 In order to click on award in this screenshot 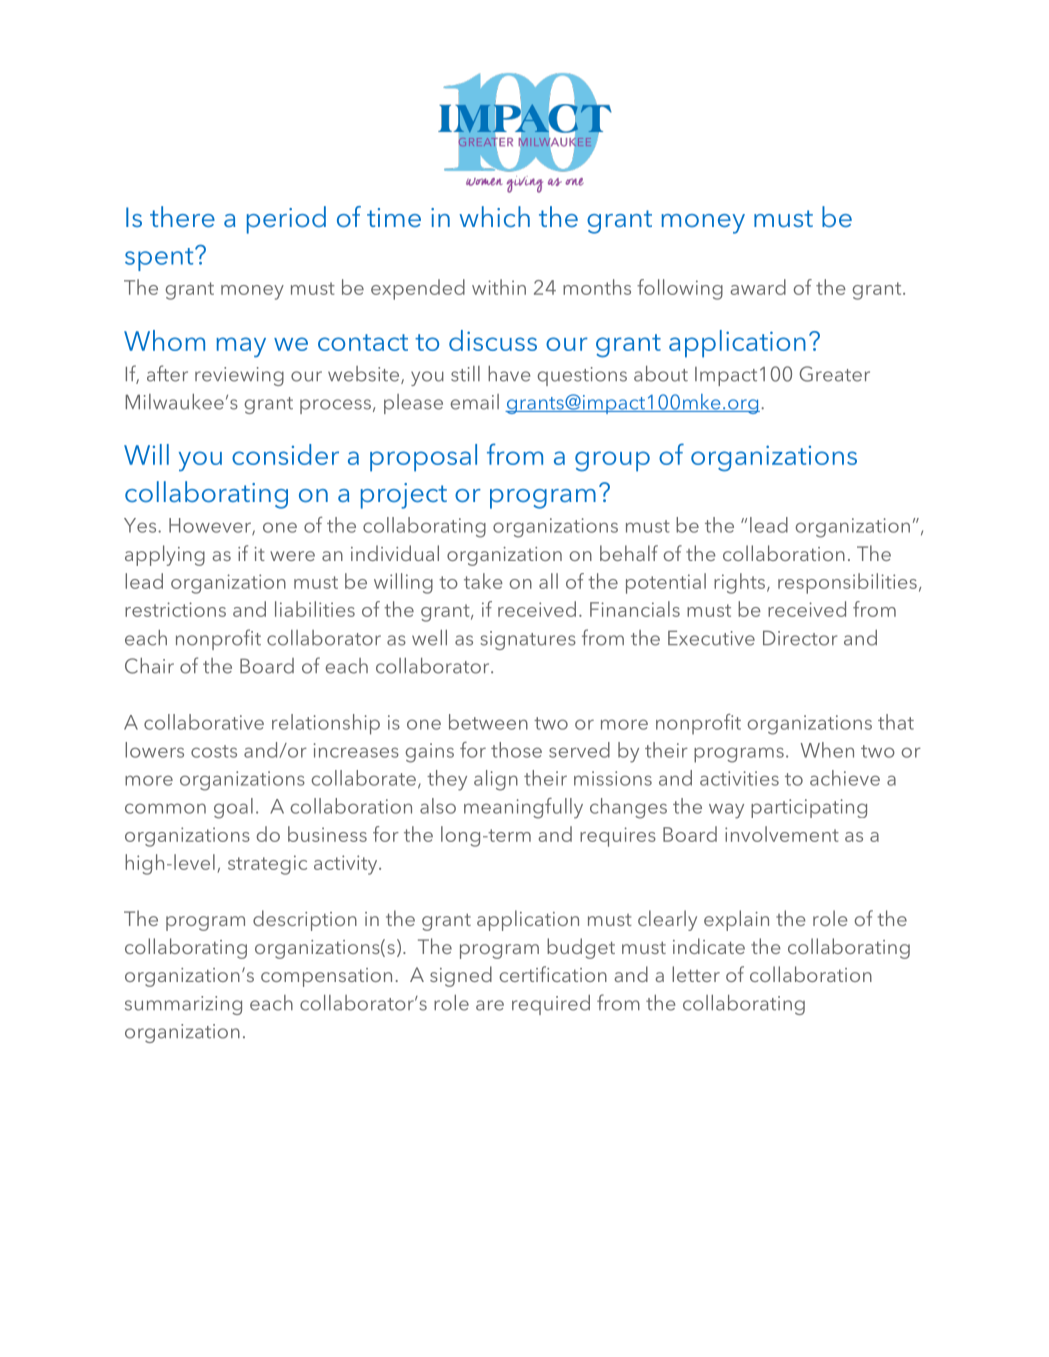, I will do `click(758, 287)`.
